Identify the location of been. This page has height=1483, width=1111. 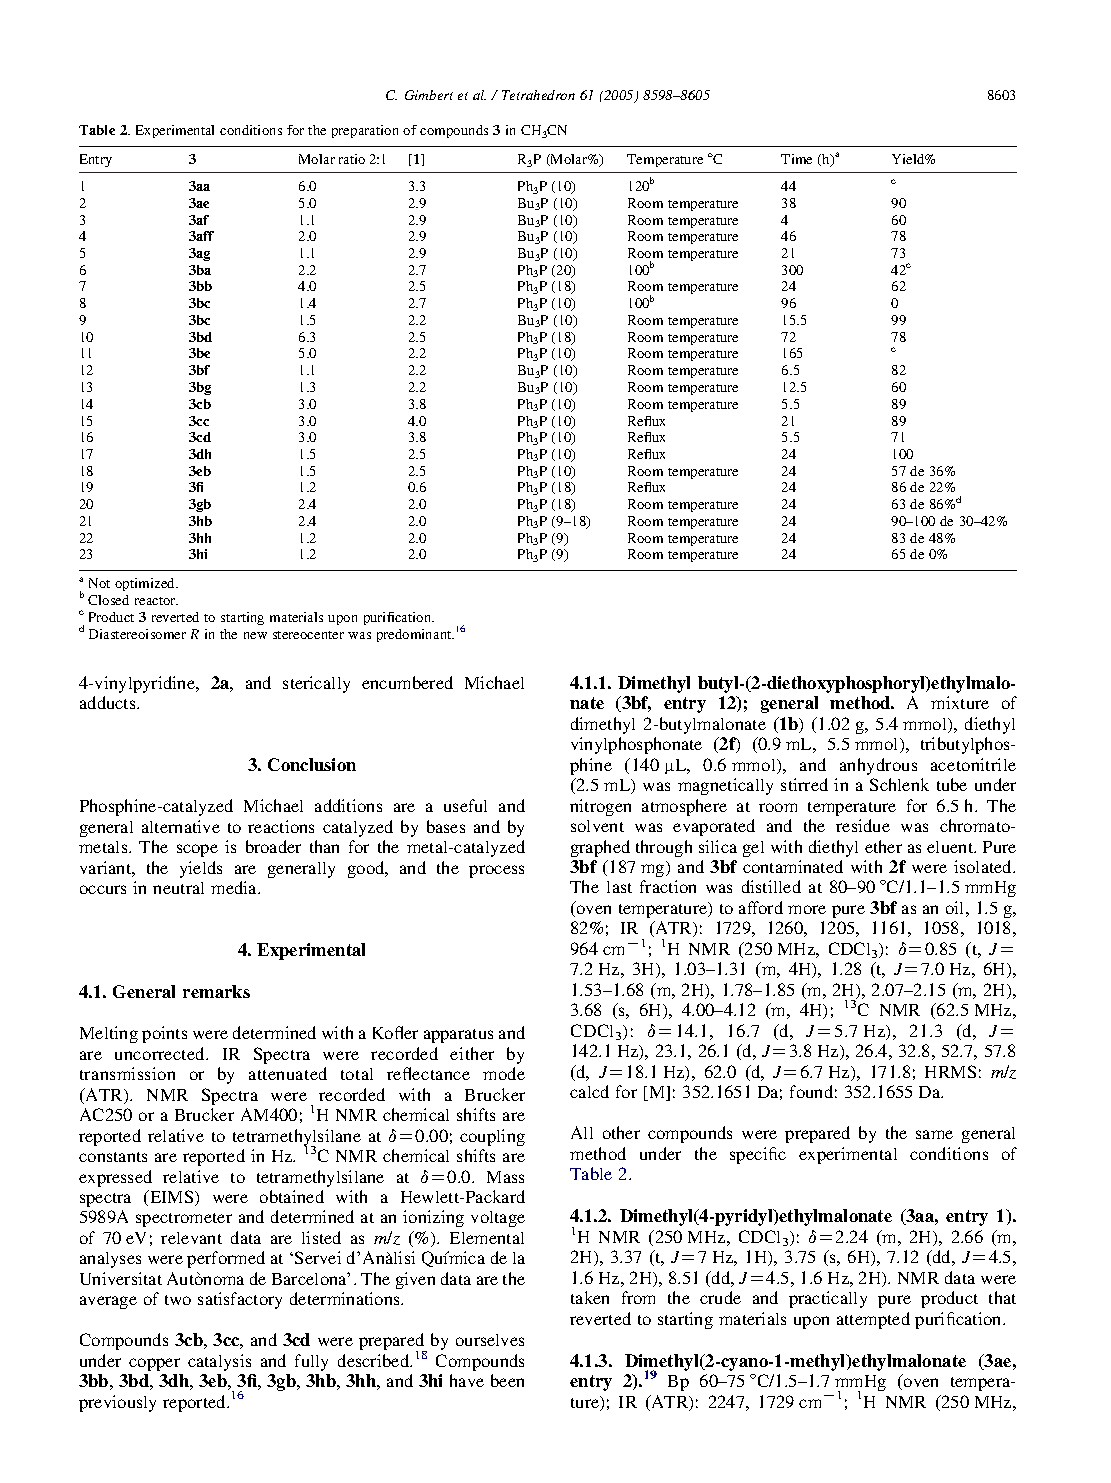
(507, 1380).
